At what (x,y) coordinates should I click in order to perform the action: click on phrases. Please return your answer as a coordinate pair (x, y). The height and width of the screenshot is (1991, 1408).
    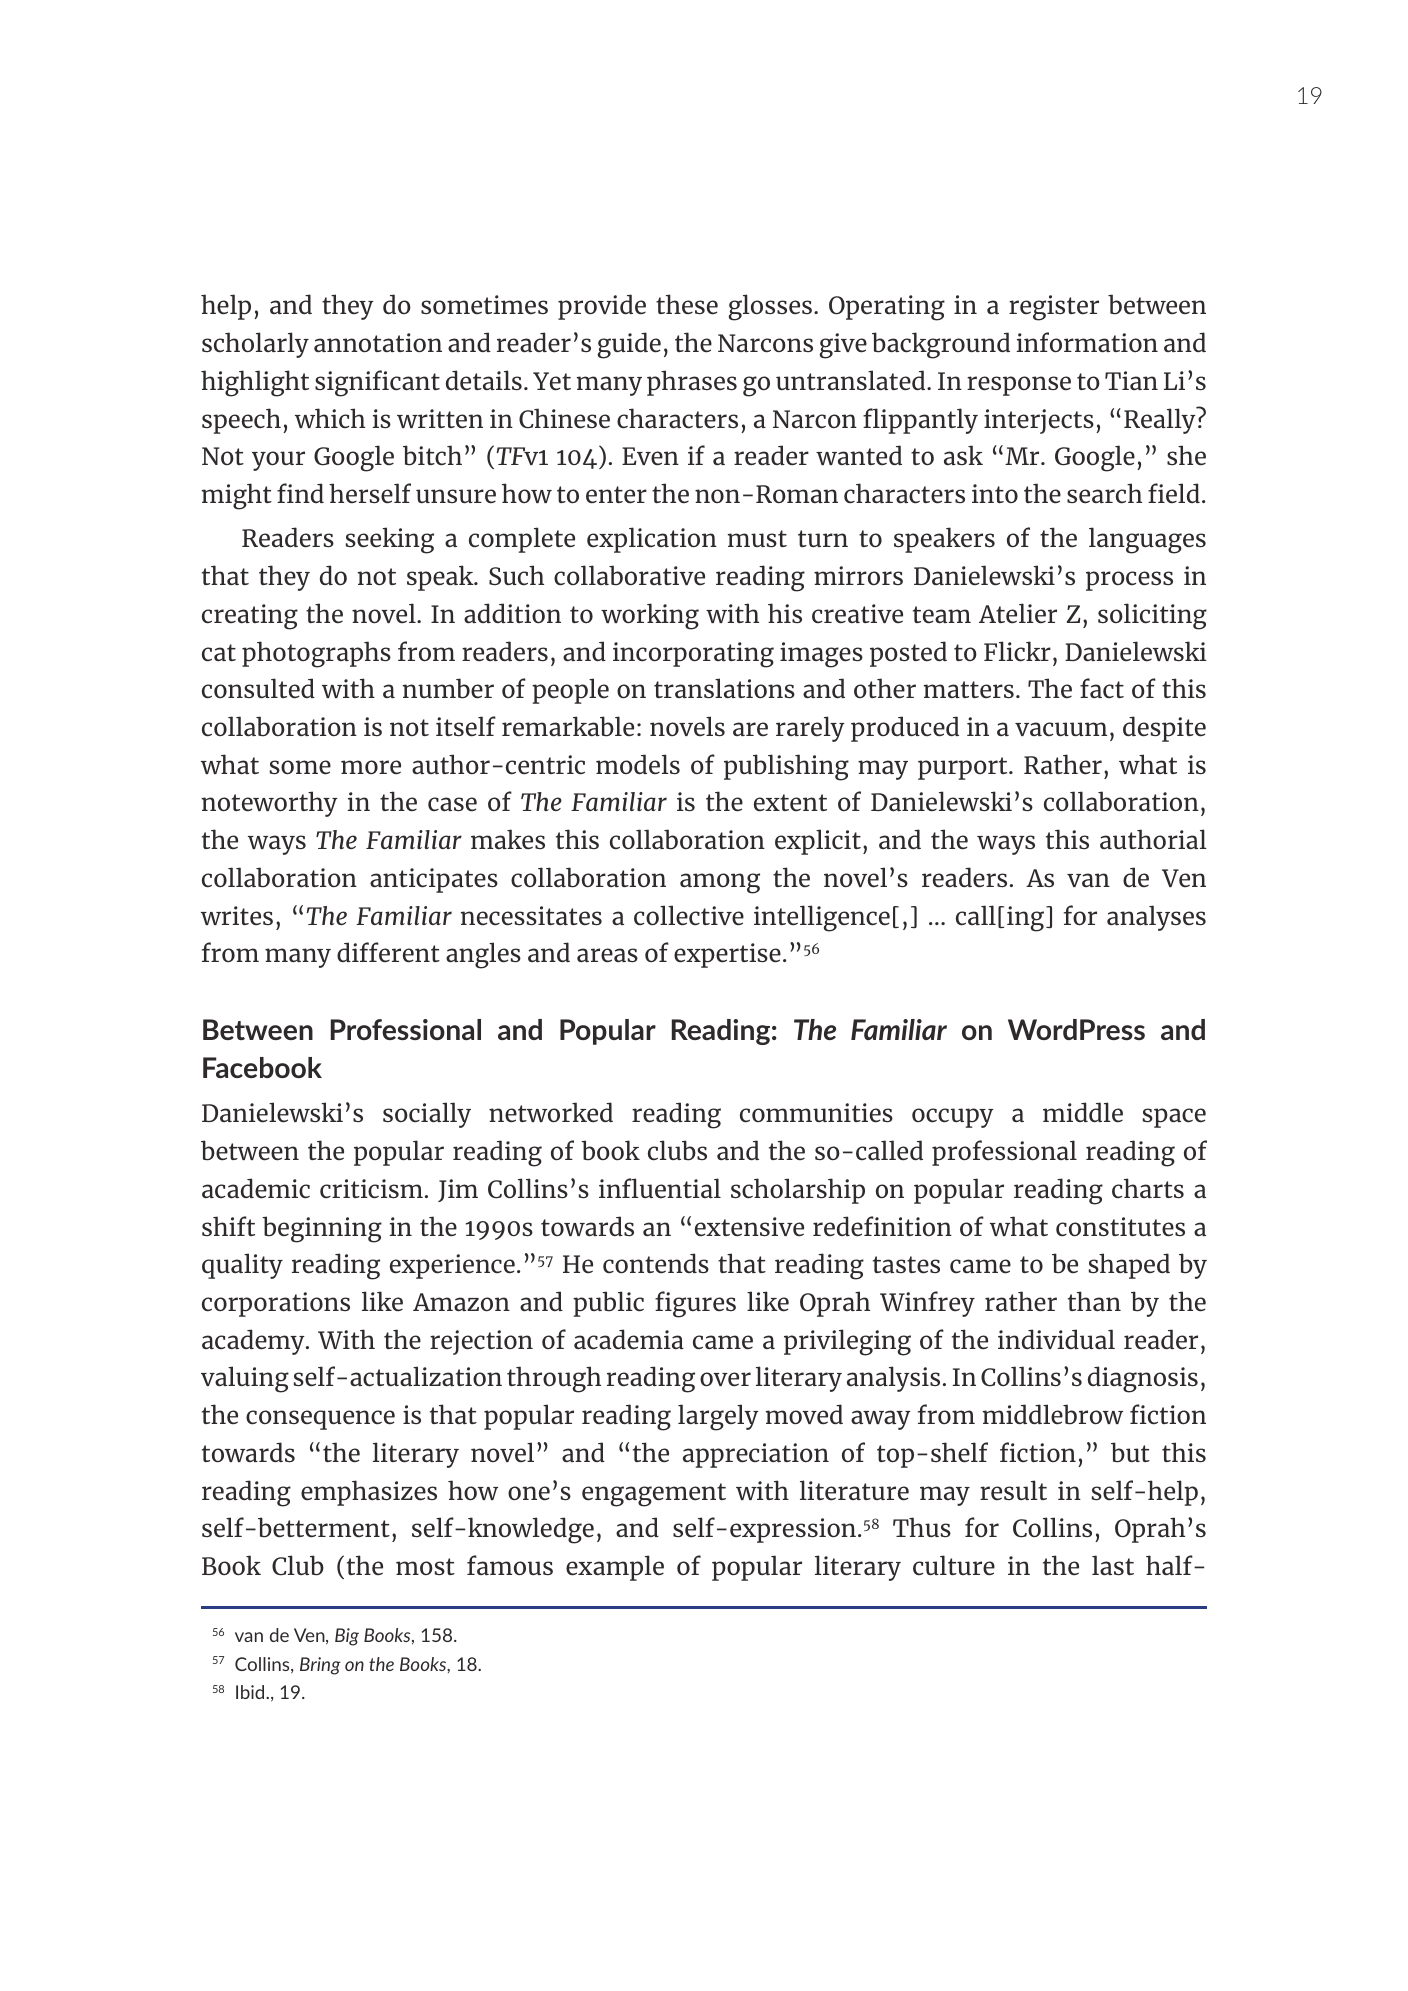
    Looking at the image, I should click on (692, 383).
